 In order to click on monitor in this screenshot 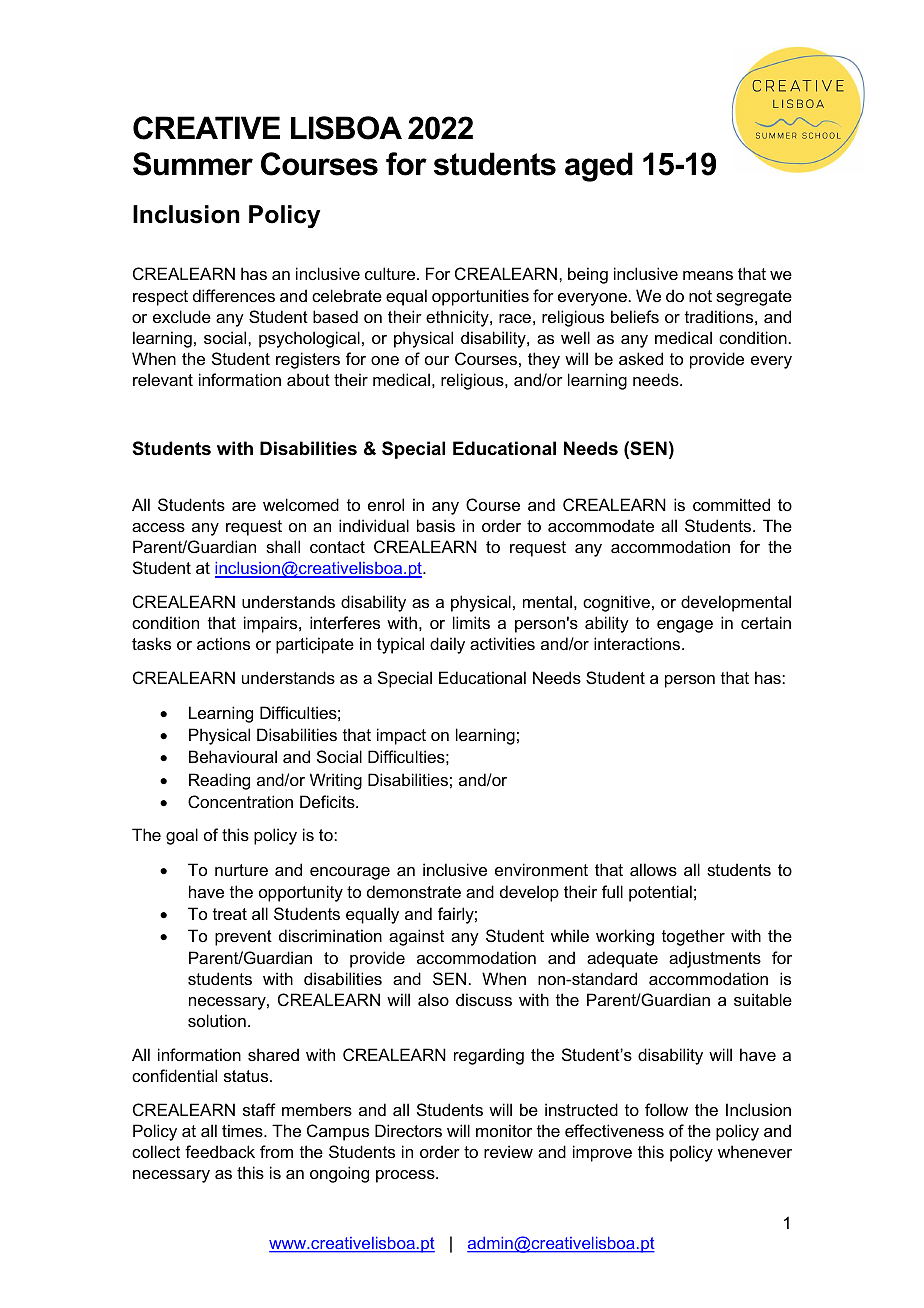, I will do `click(504, 1130)`.
